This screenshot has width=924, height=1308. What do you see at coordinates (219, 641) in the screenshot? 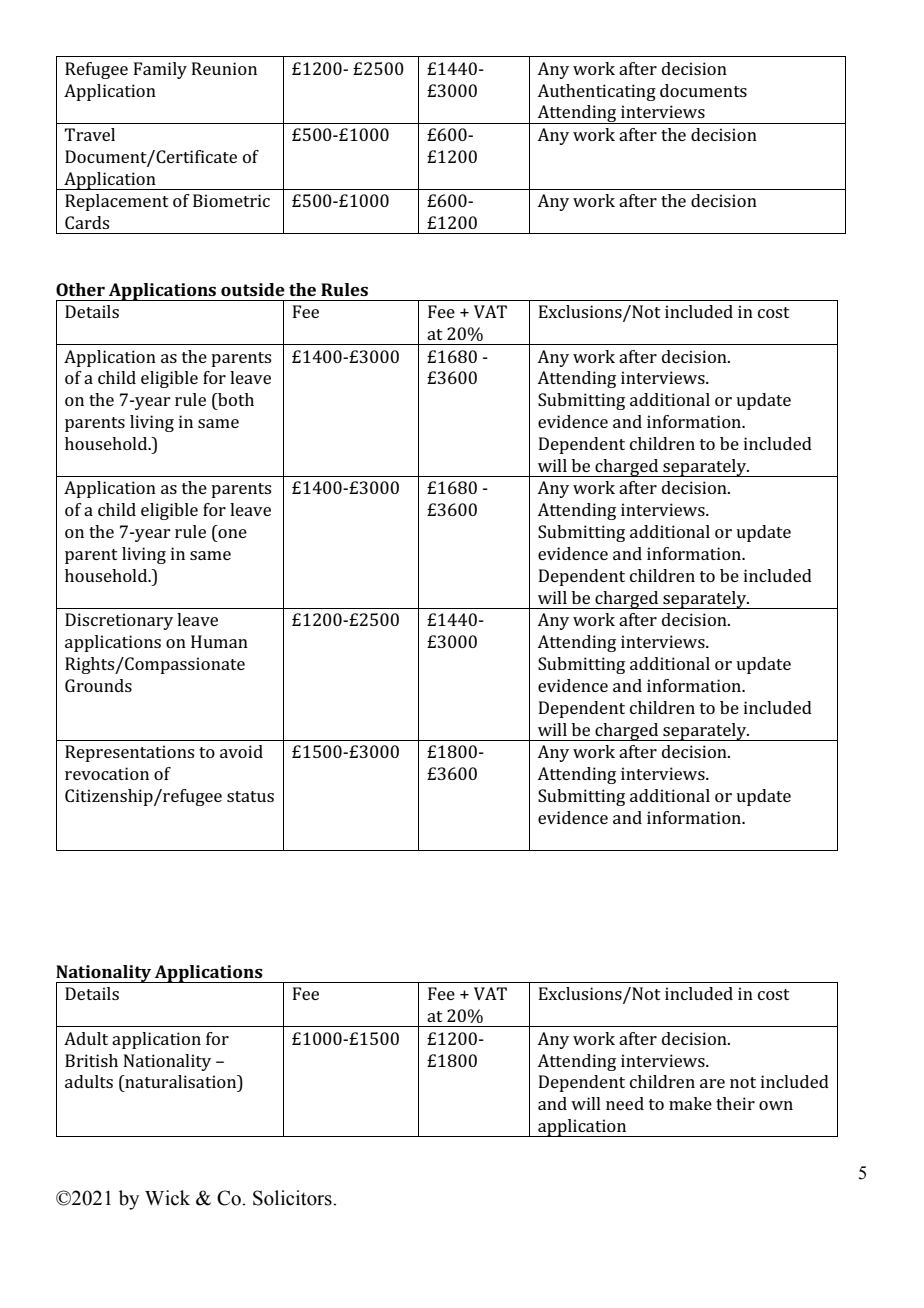
I see `Human` at bounding box center [219, 641].
